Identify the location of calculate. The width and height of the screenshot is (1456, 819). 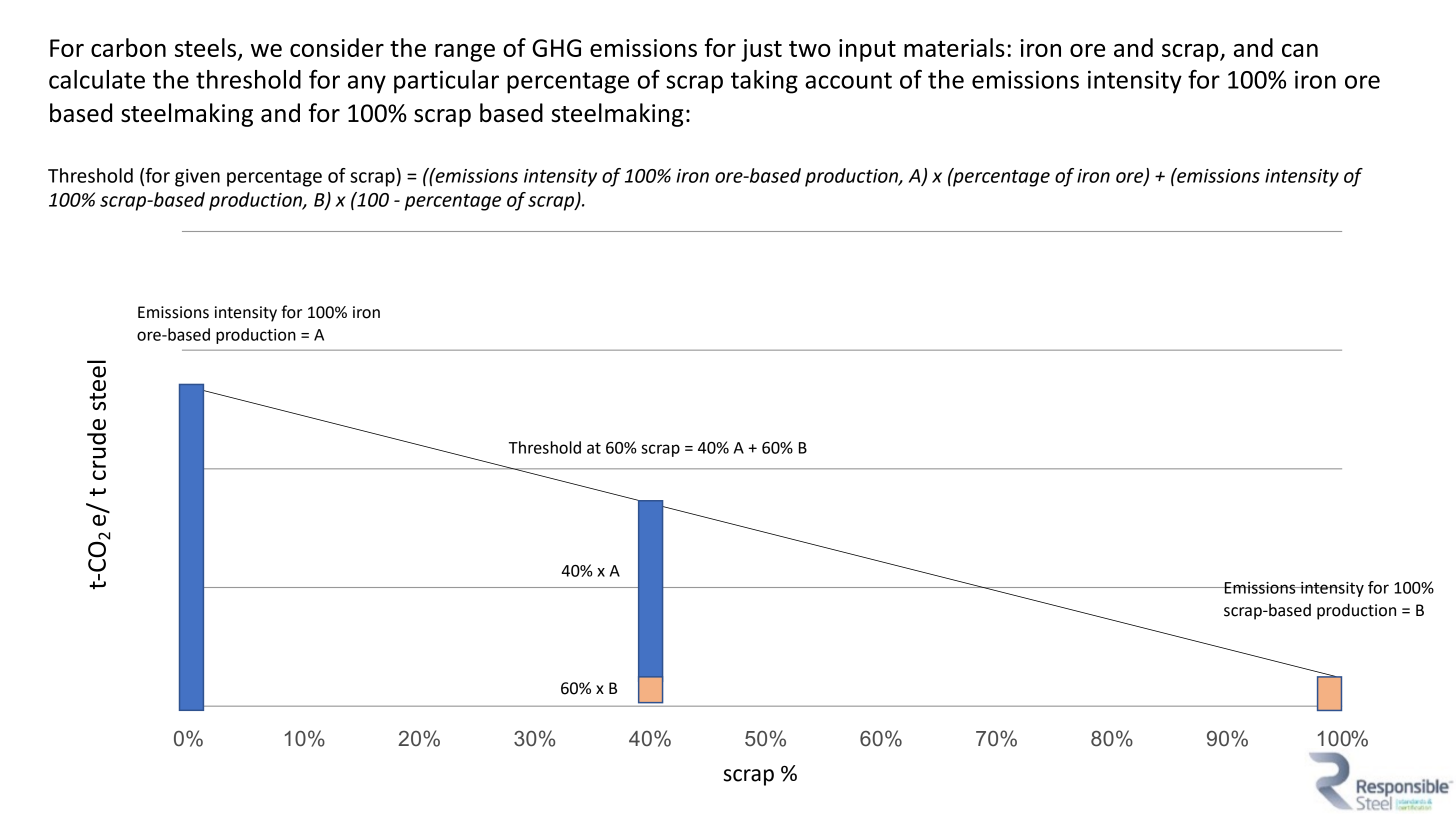
(97, 79).
